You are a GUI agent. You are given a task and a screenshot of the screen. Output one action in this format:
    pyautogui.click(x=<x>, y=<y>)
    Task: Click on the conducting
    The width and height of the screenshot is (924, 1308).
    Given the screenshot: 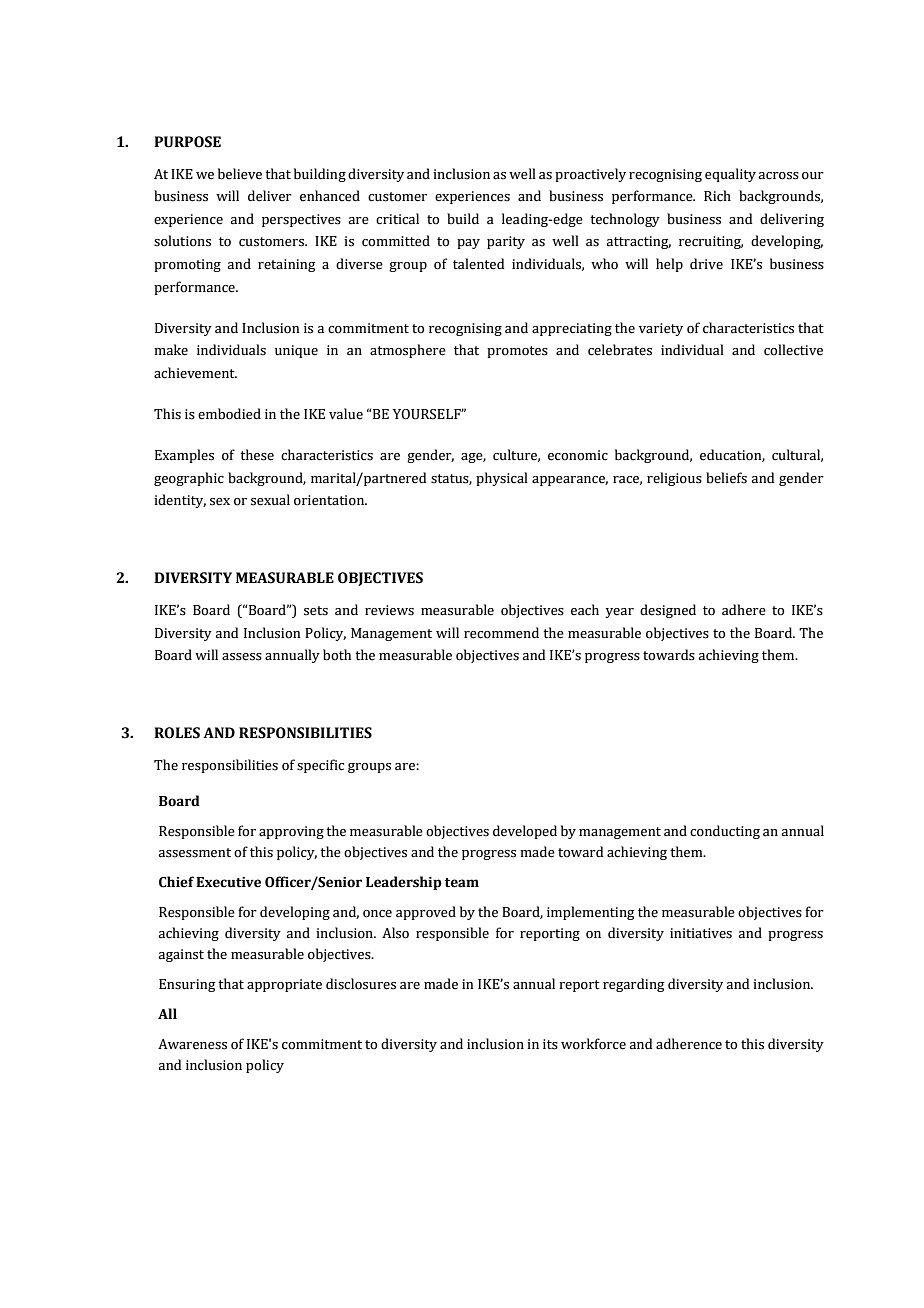 What is the action you would take?
    pyautogui.click(x=725, y=832)
